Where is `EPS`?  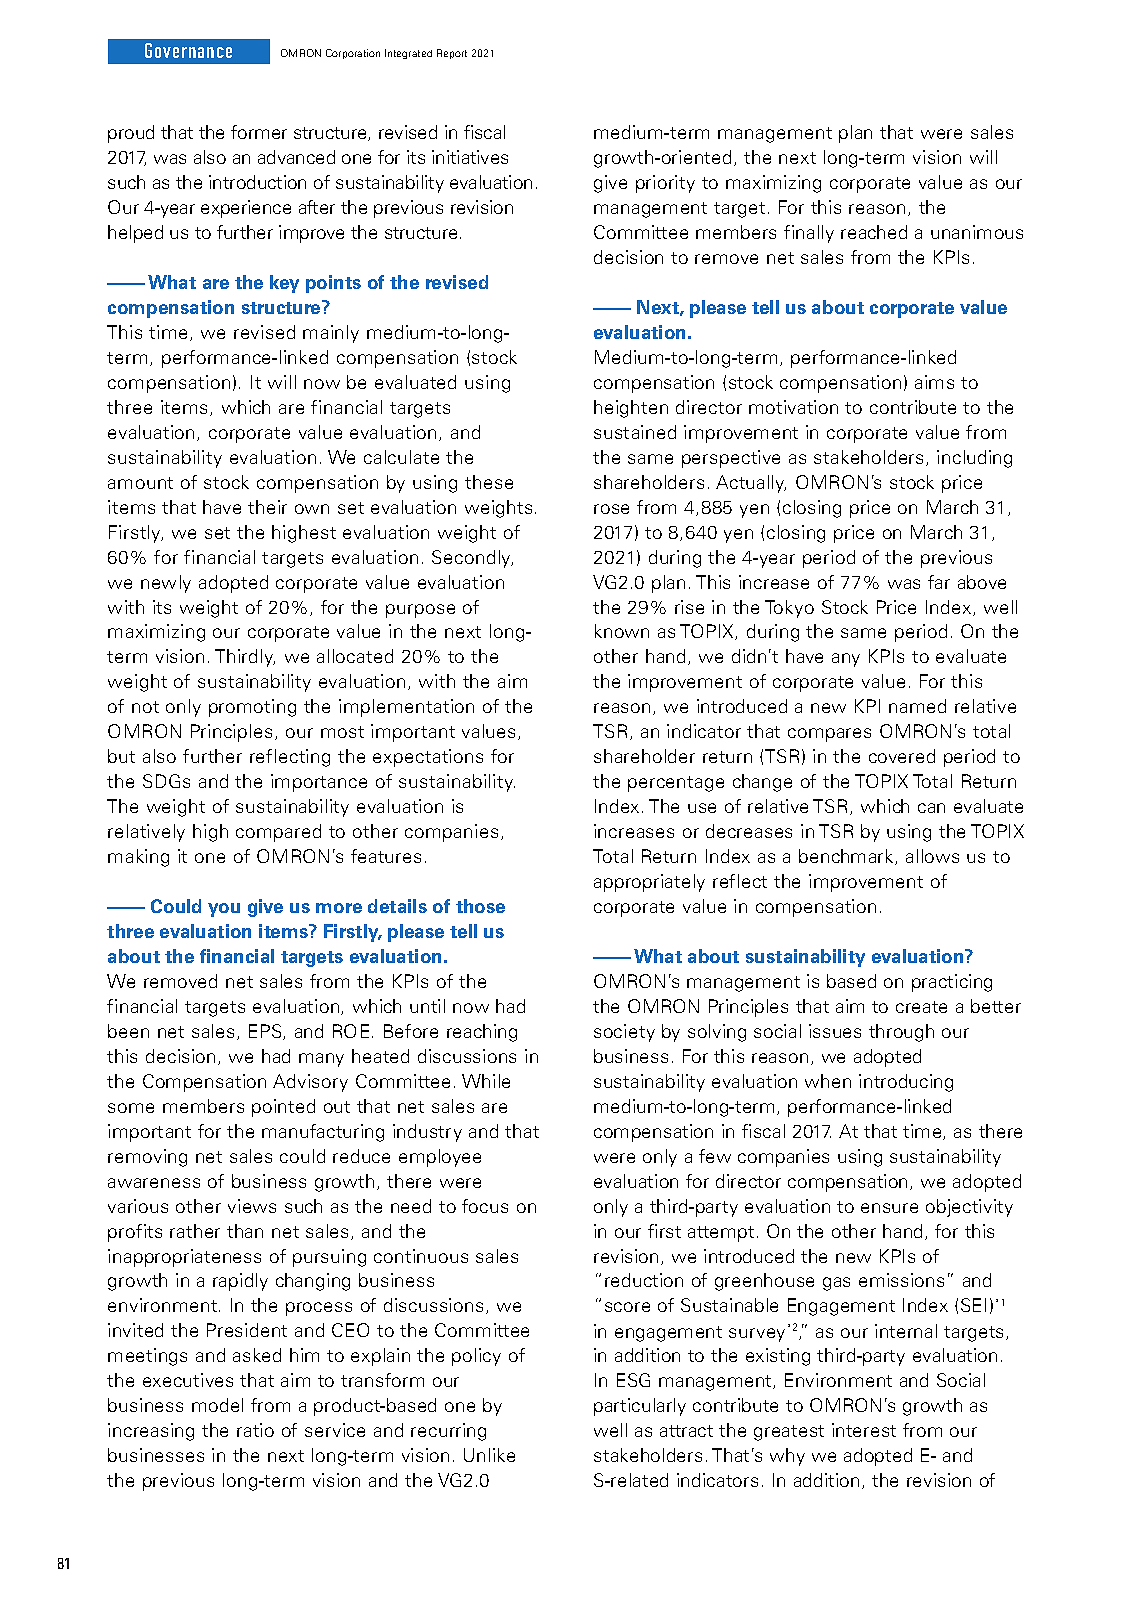 EPS is located at coordinates (266, 1032).
